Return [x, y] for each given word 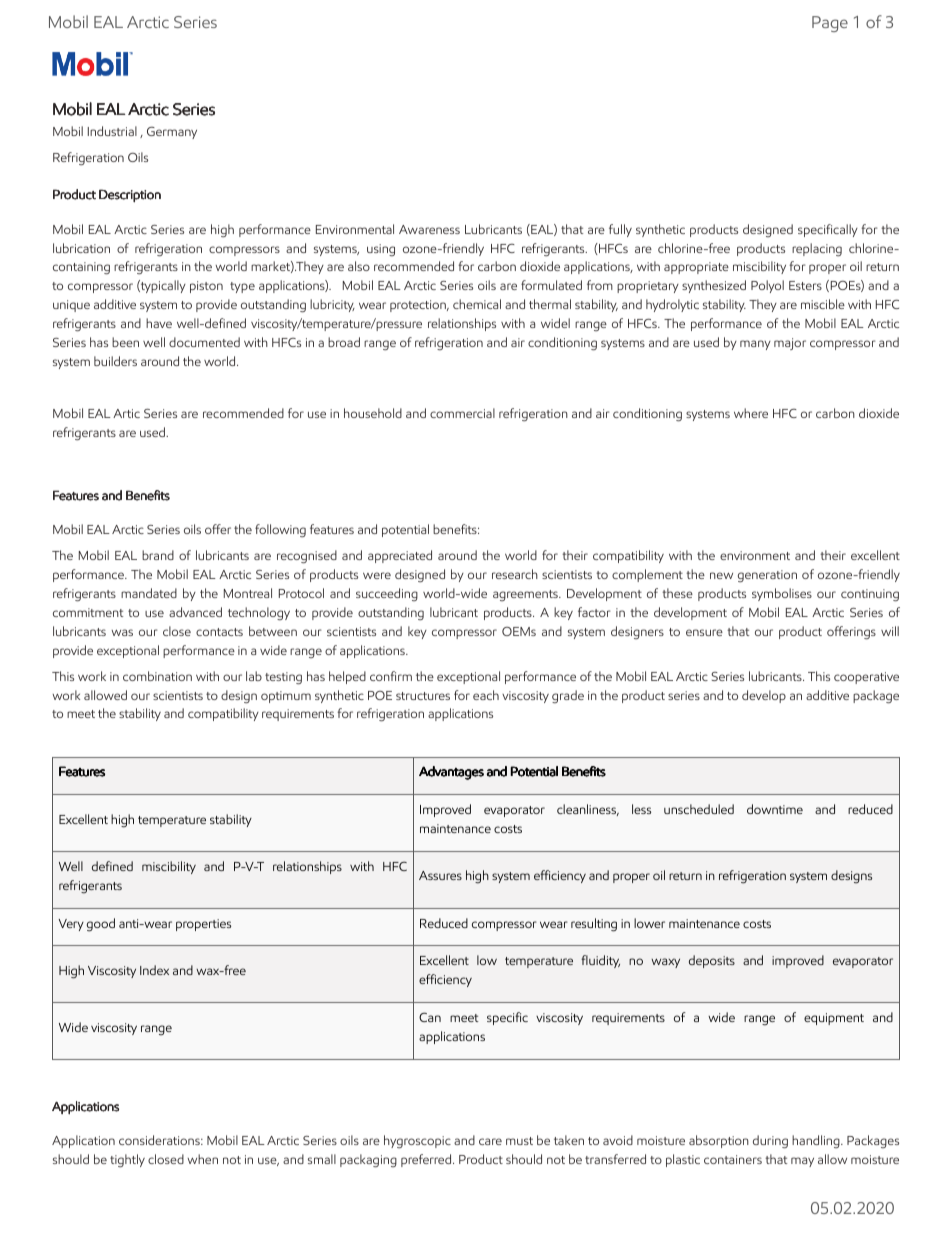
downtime [775, 809]
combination [157, 676]
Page [830, 24]
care [490, 1141]
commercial [462, 413]
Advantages [451, 773]
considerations [160, 1140]
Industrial [112, 131]
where [751, 413]
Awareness [429, 229]
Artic [126, 413]
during [770, 1141]
